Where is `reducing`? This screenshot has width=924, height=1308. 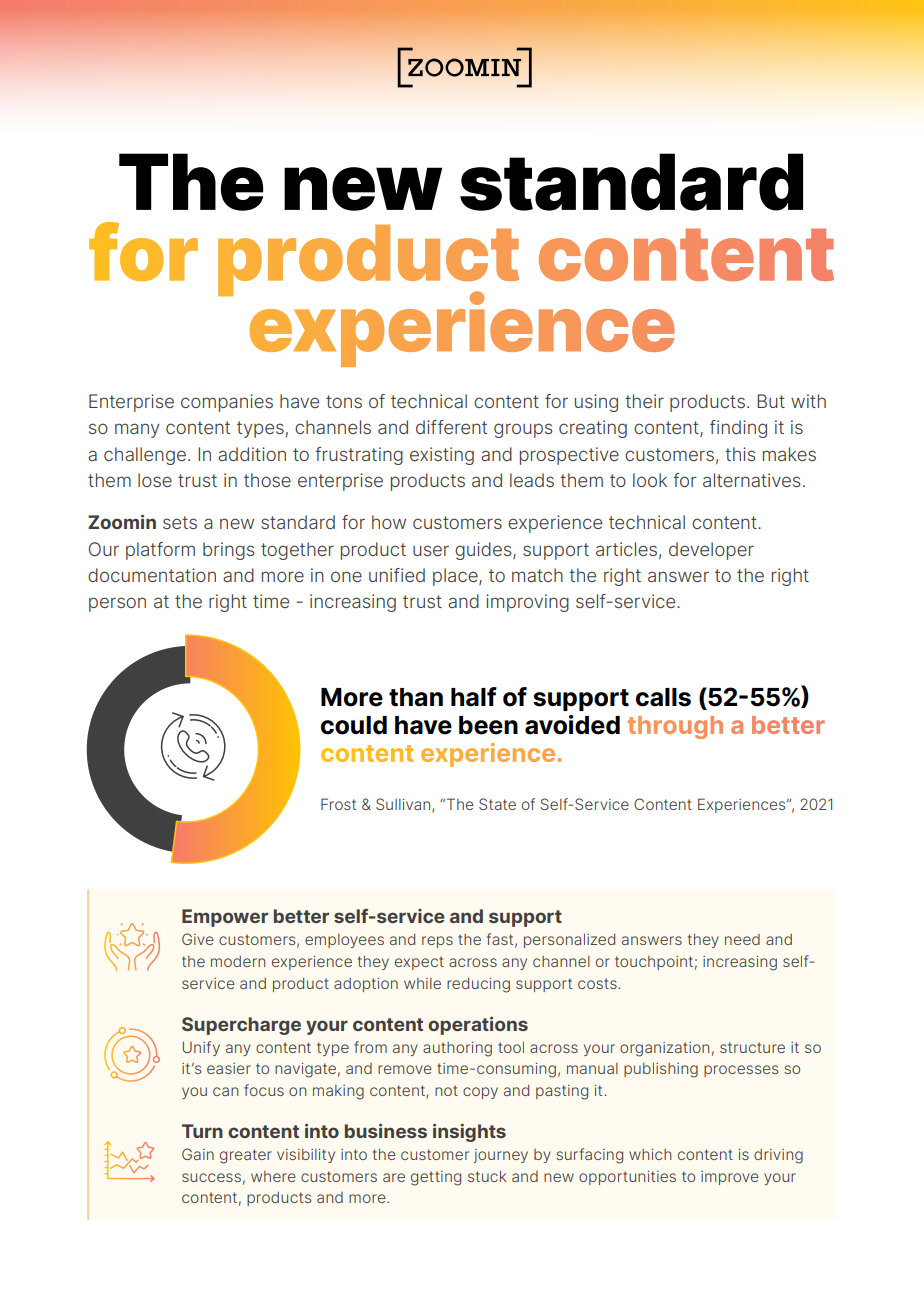
reducing is located at coordinates (478, 985).
